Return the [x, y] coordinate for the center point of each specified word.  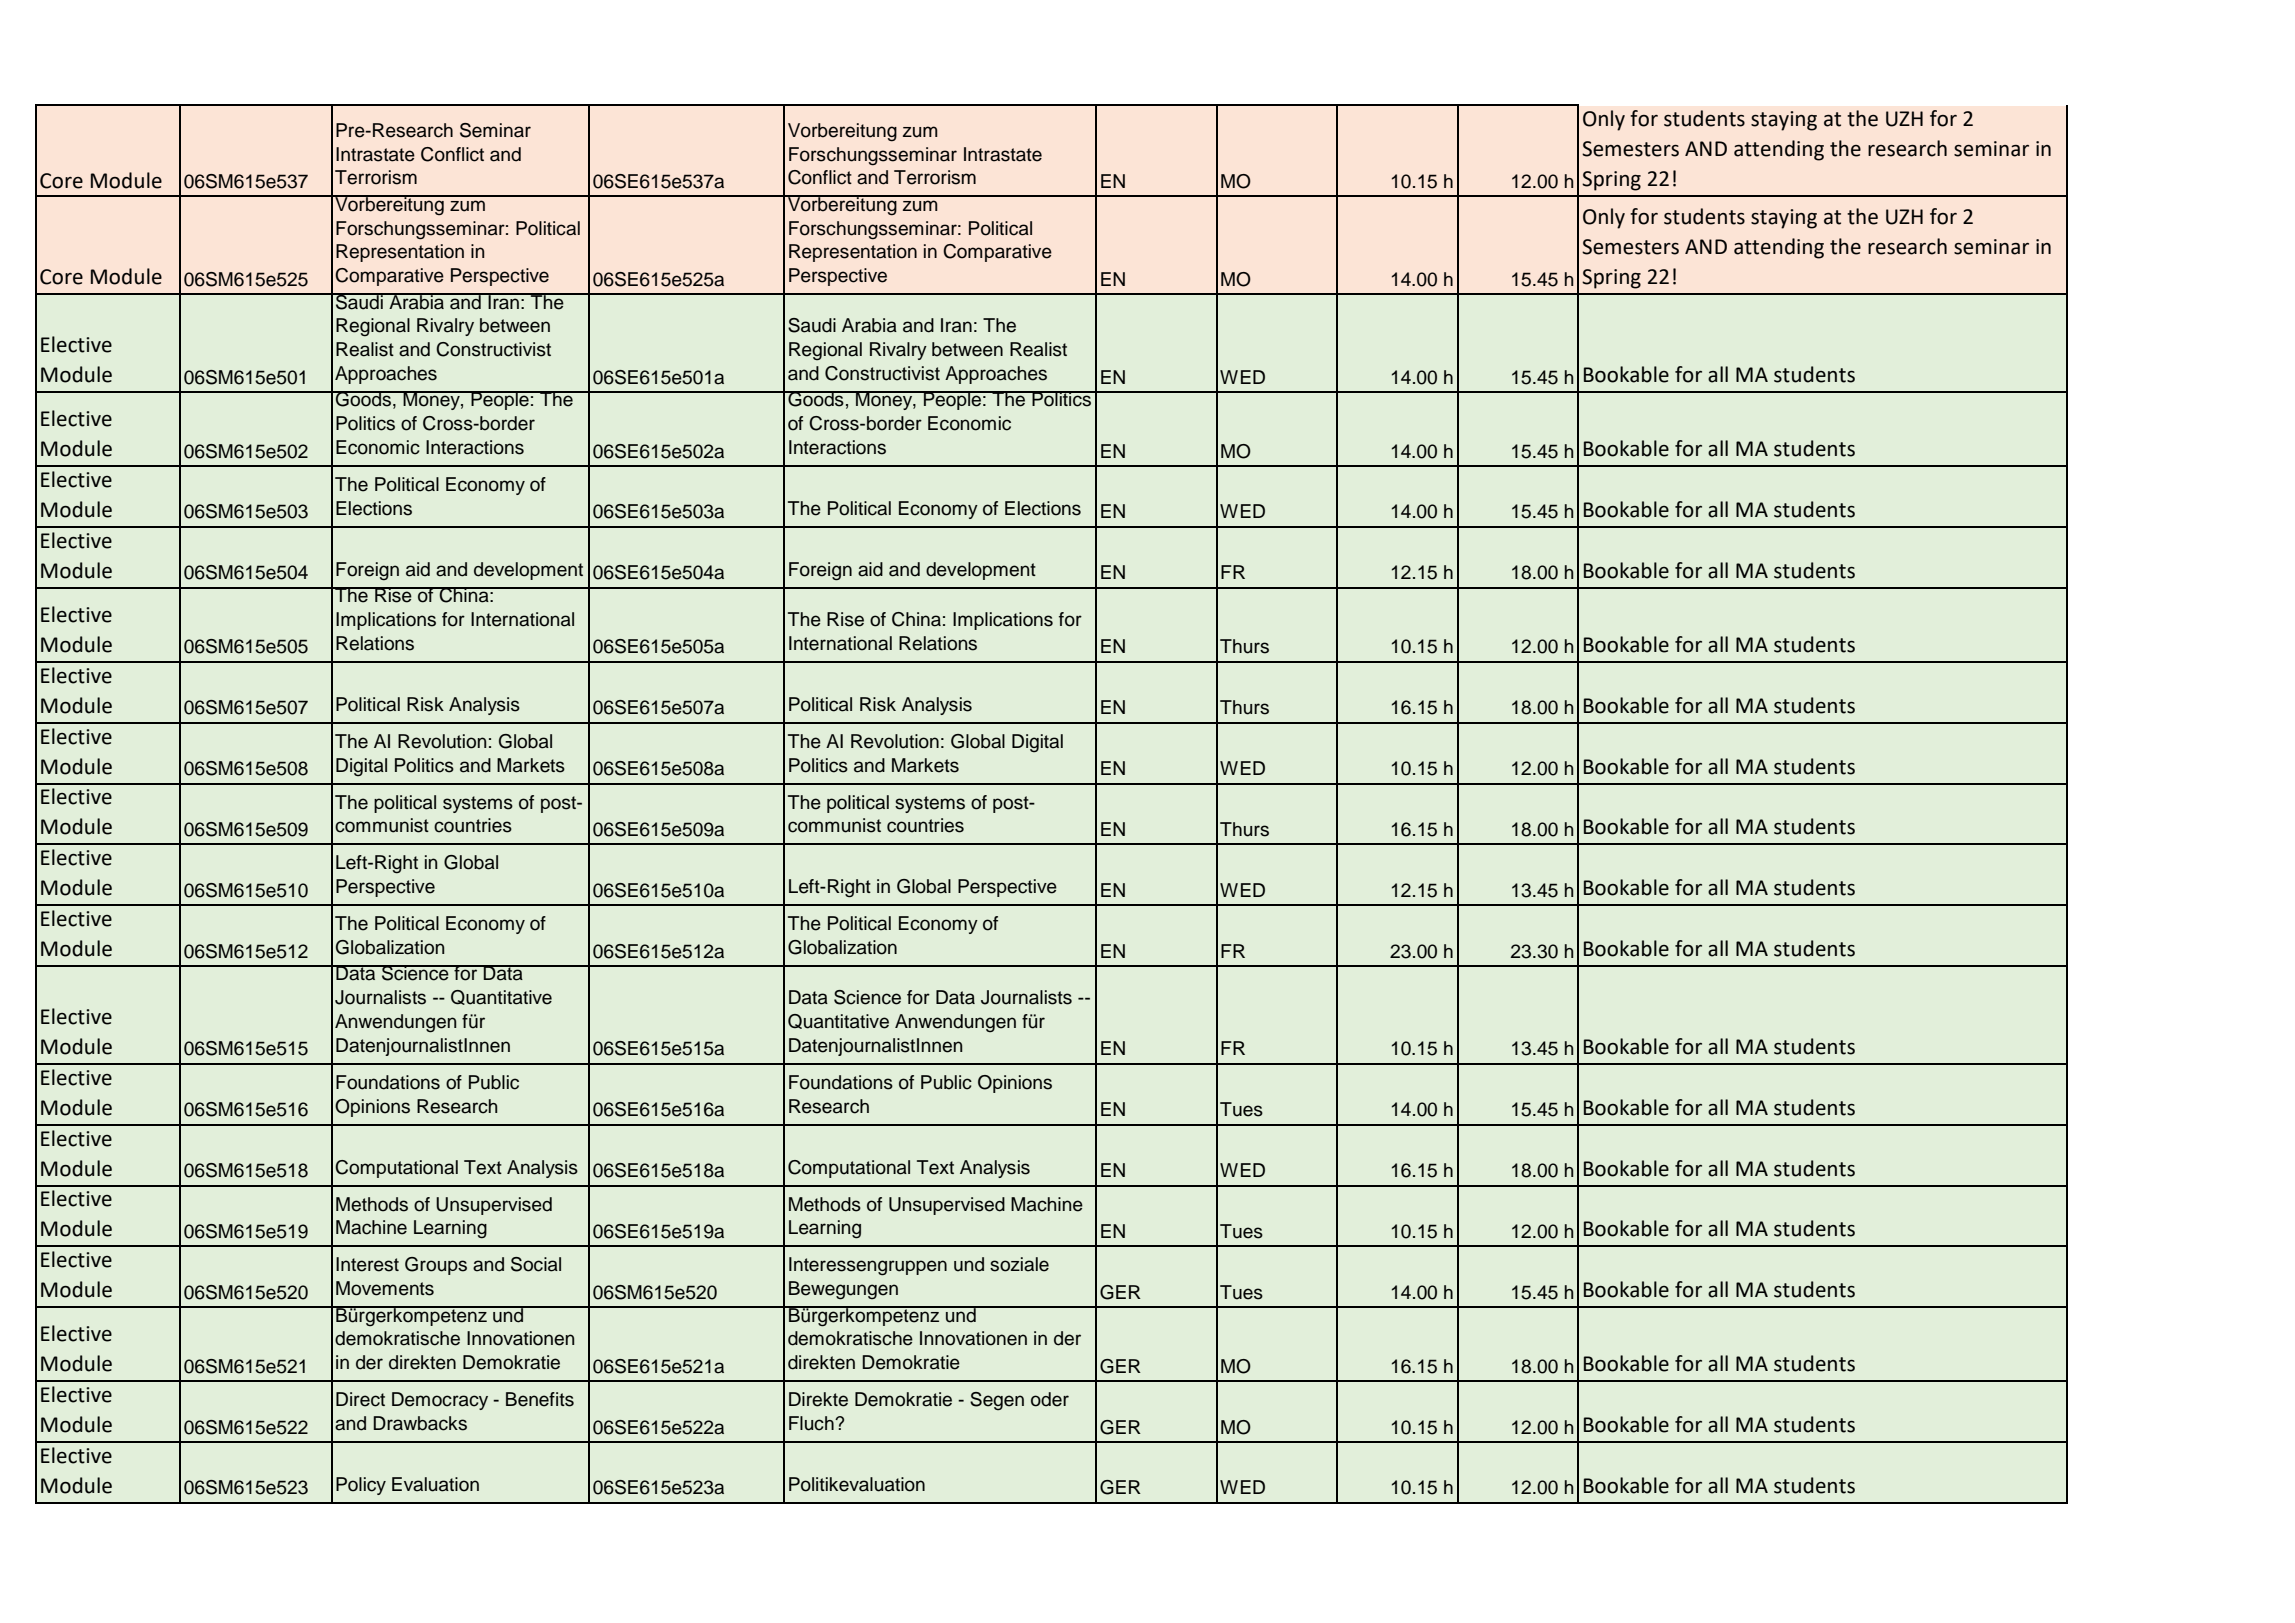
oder [1050, 1399]
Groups [436, 1266]
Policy [361, 1486]
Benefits [540, 1399]
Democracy [440, 1401]
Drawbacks [420, 1423]
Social [536, 1264]
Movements [385, 1288]
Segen [997, 1401]
